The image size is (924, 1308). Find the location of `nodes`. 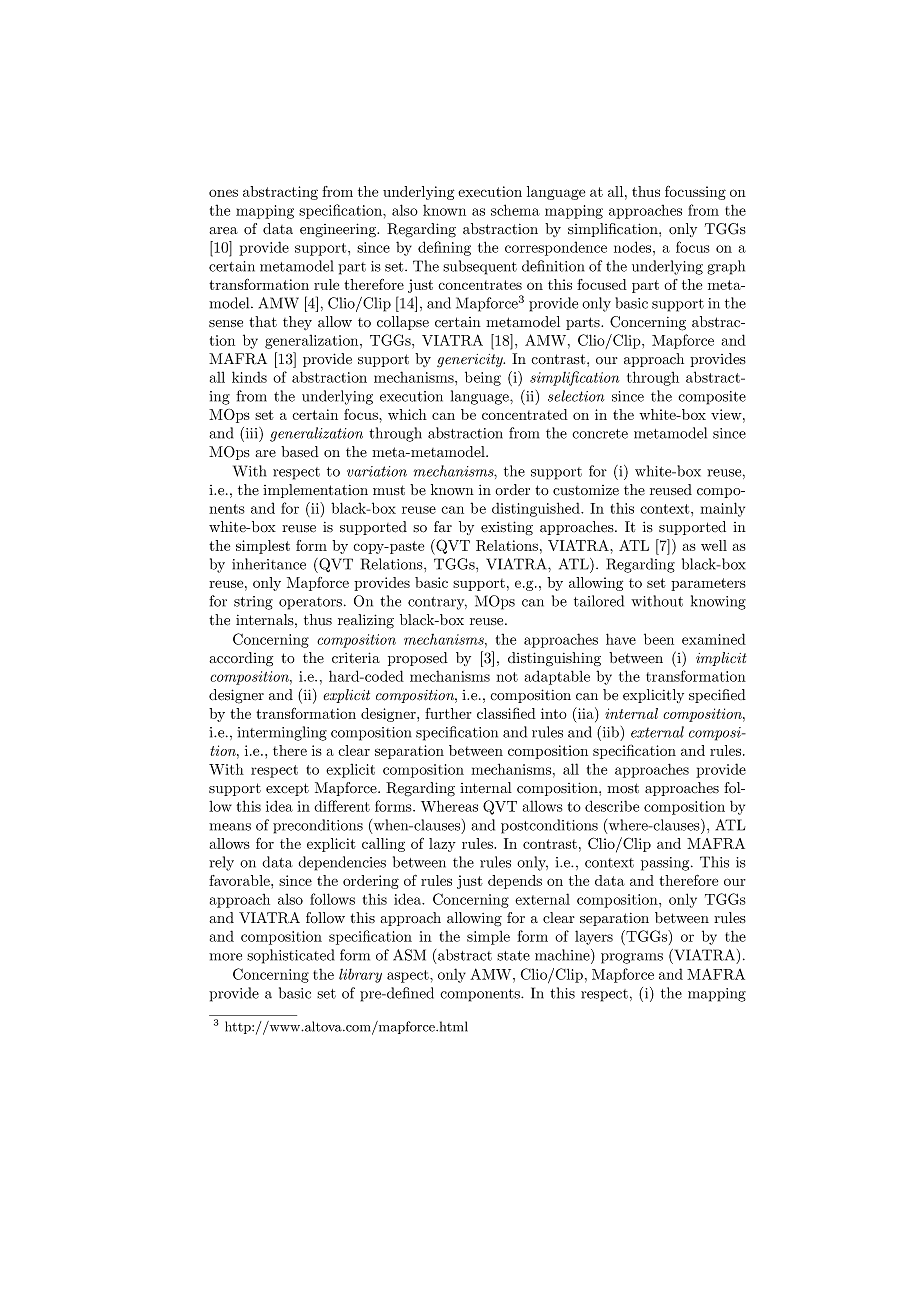

nodes is located at coordinates (632, 247).
